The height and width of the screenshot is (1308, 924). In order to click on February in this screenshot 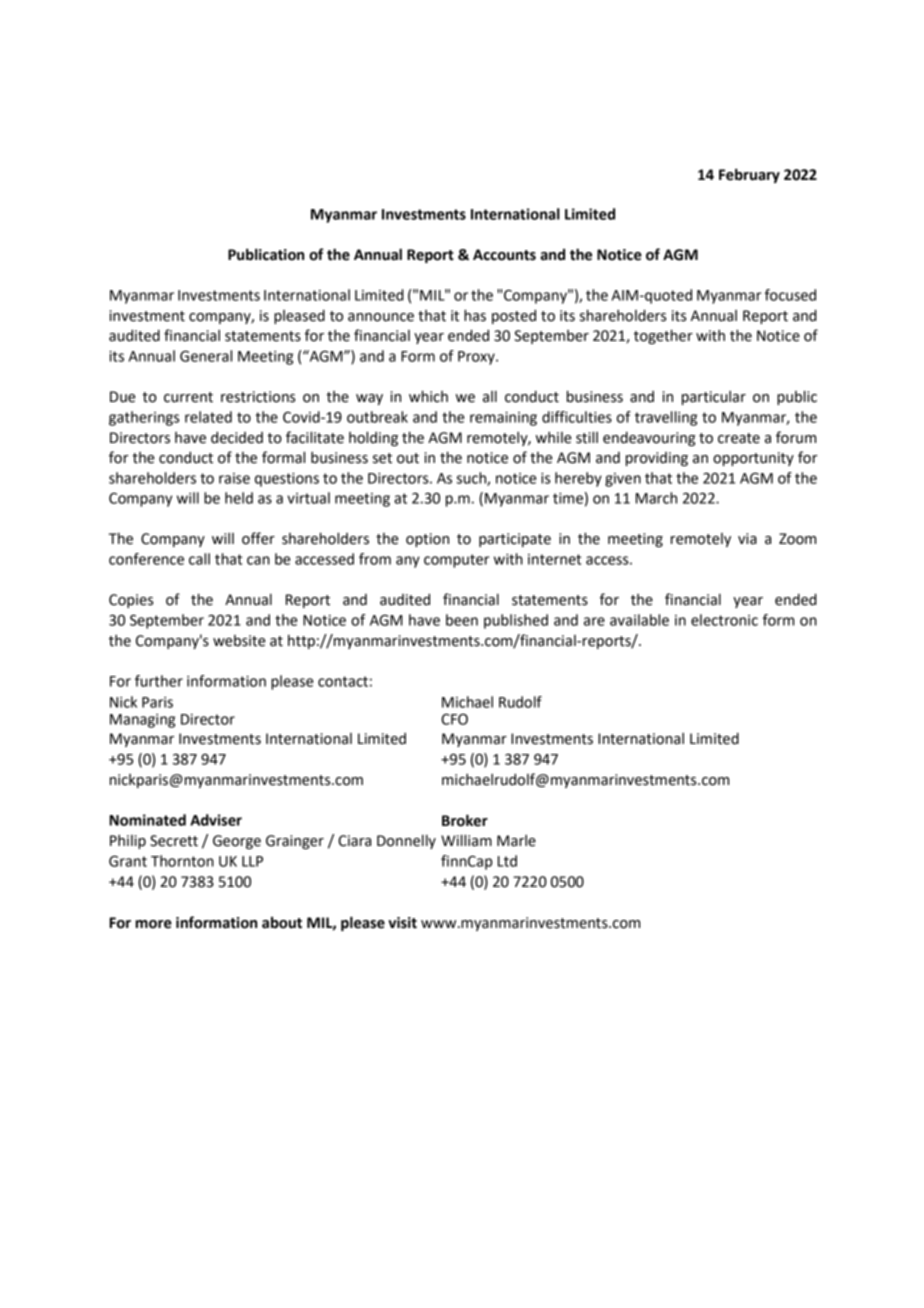, I will do `click(749, 175)`.
